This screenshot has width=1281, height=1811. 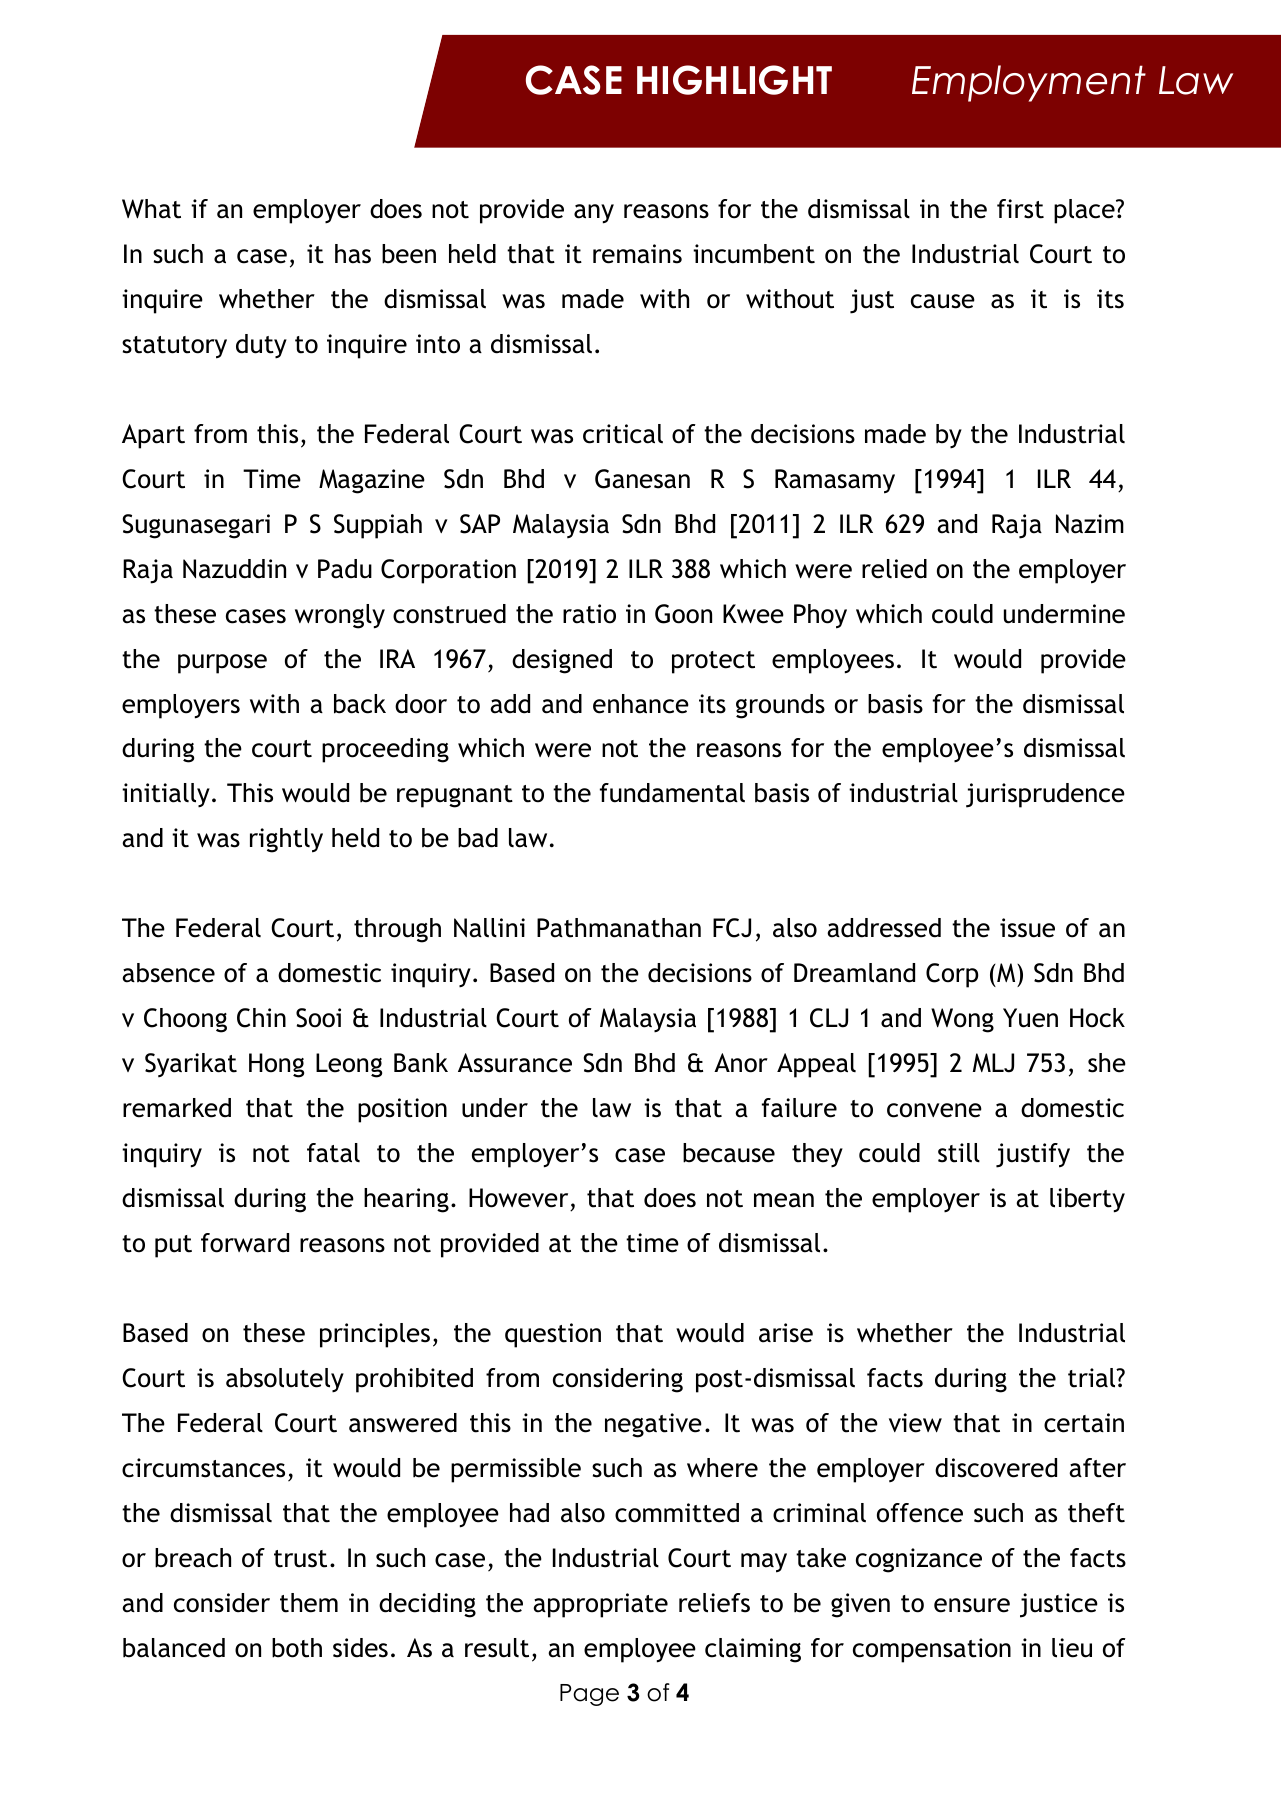 I want to click on appropriate, so click(x=600, y=1605).
